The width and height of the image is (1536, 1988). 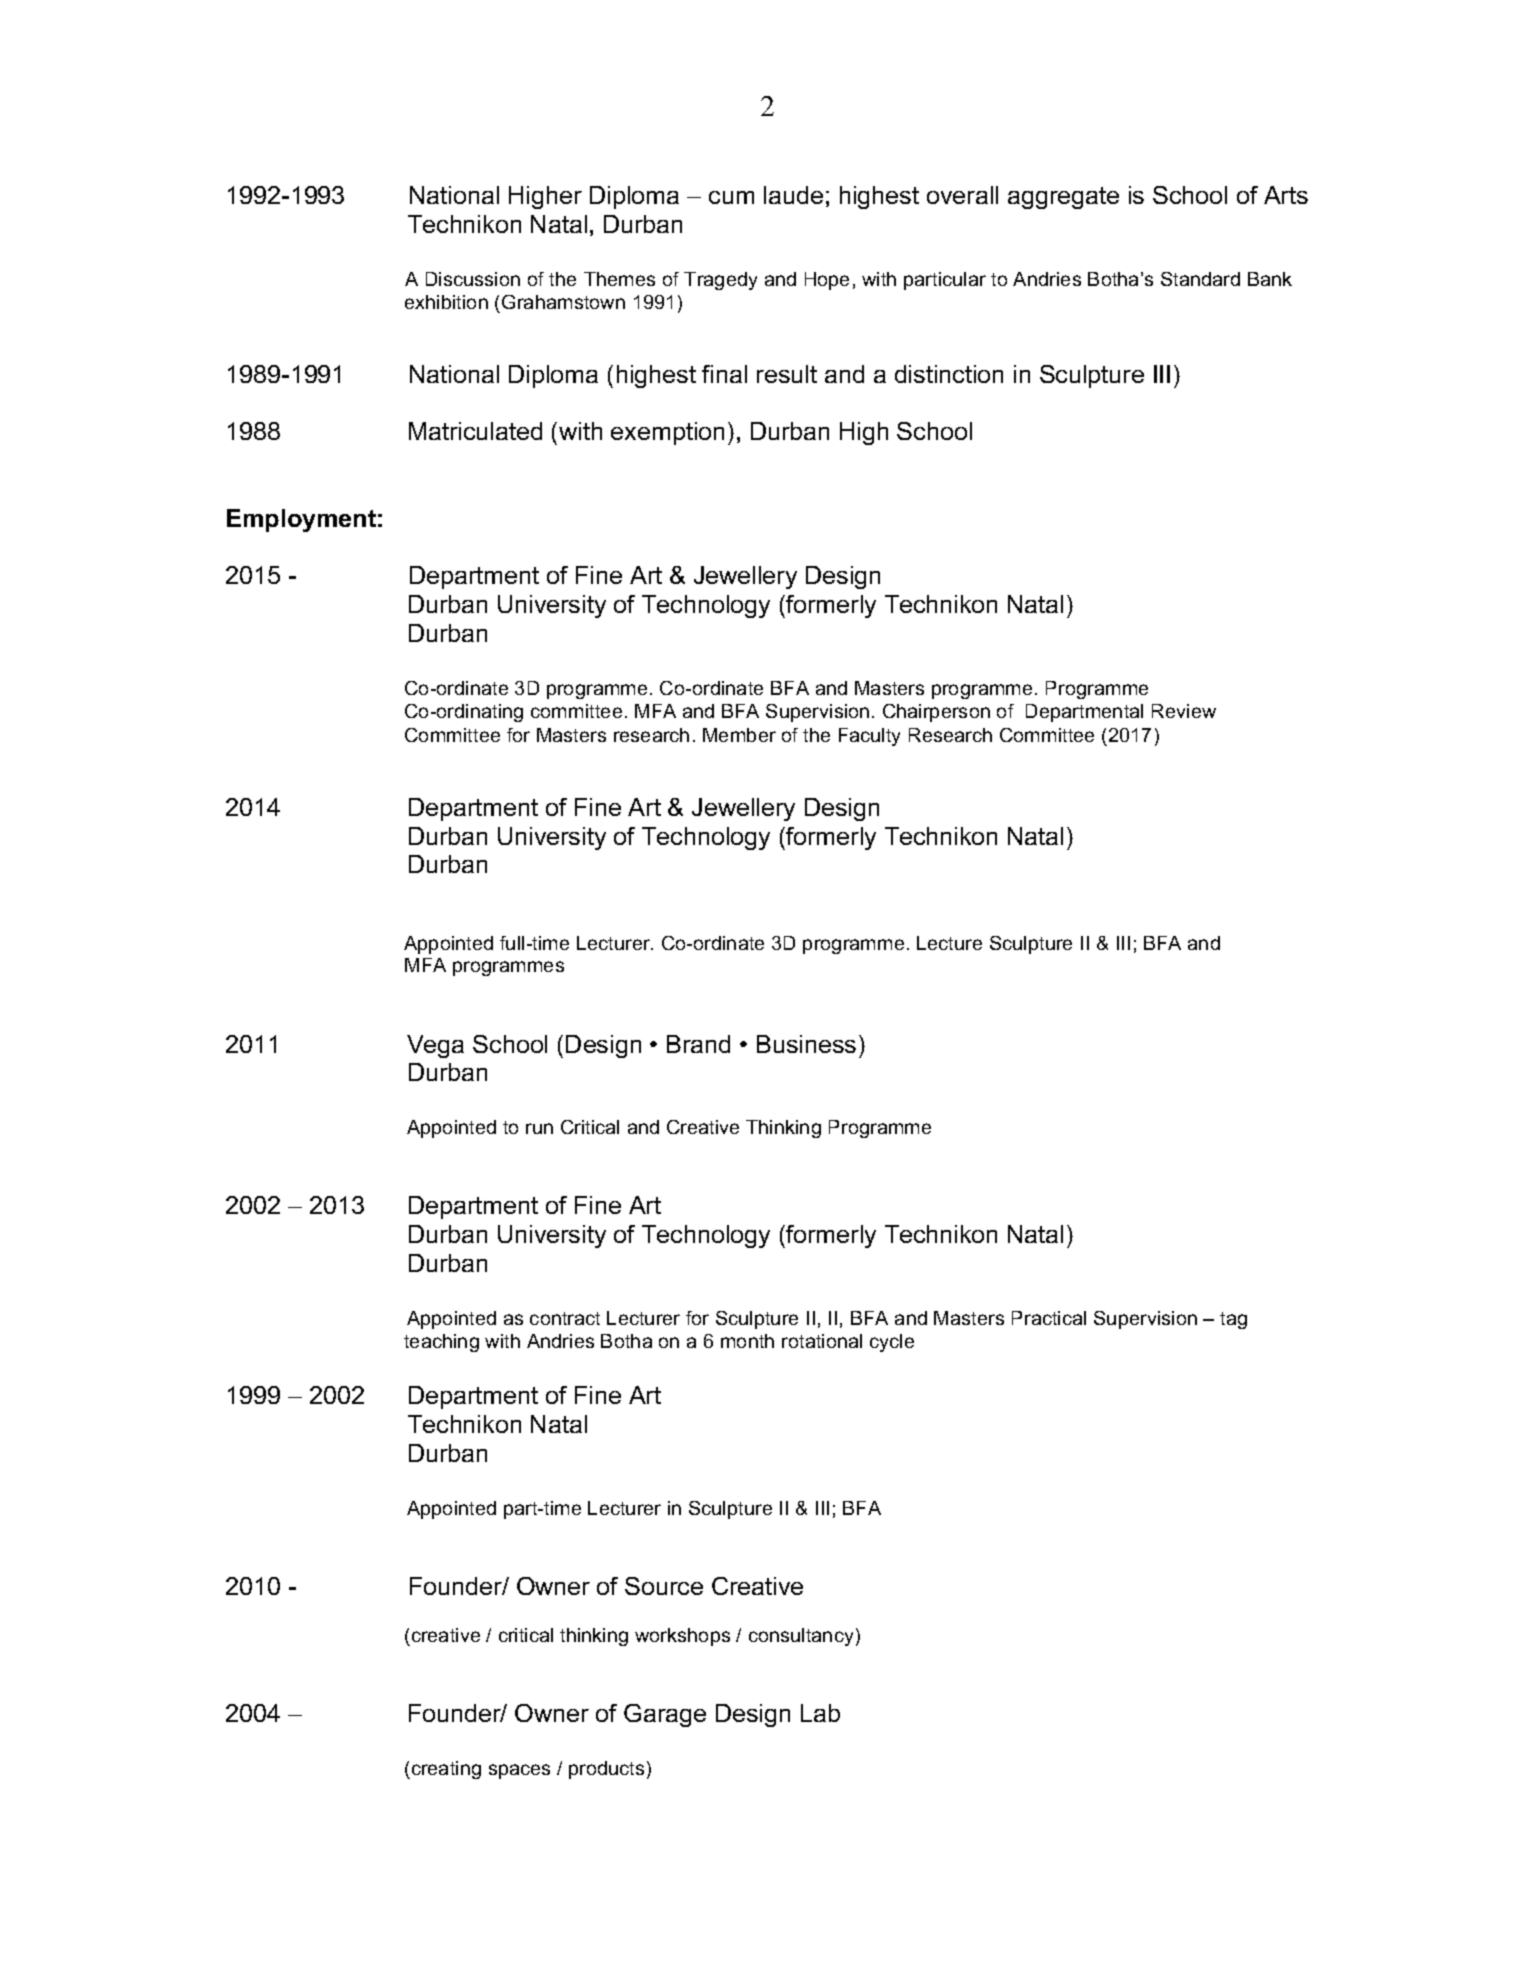 What do you see at coordinates (1049, 1318) in the image?
I see `Practical` at bounding box center [1049, 1318].
